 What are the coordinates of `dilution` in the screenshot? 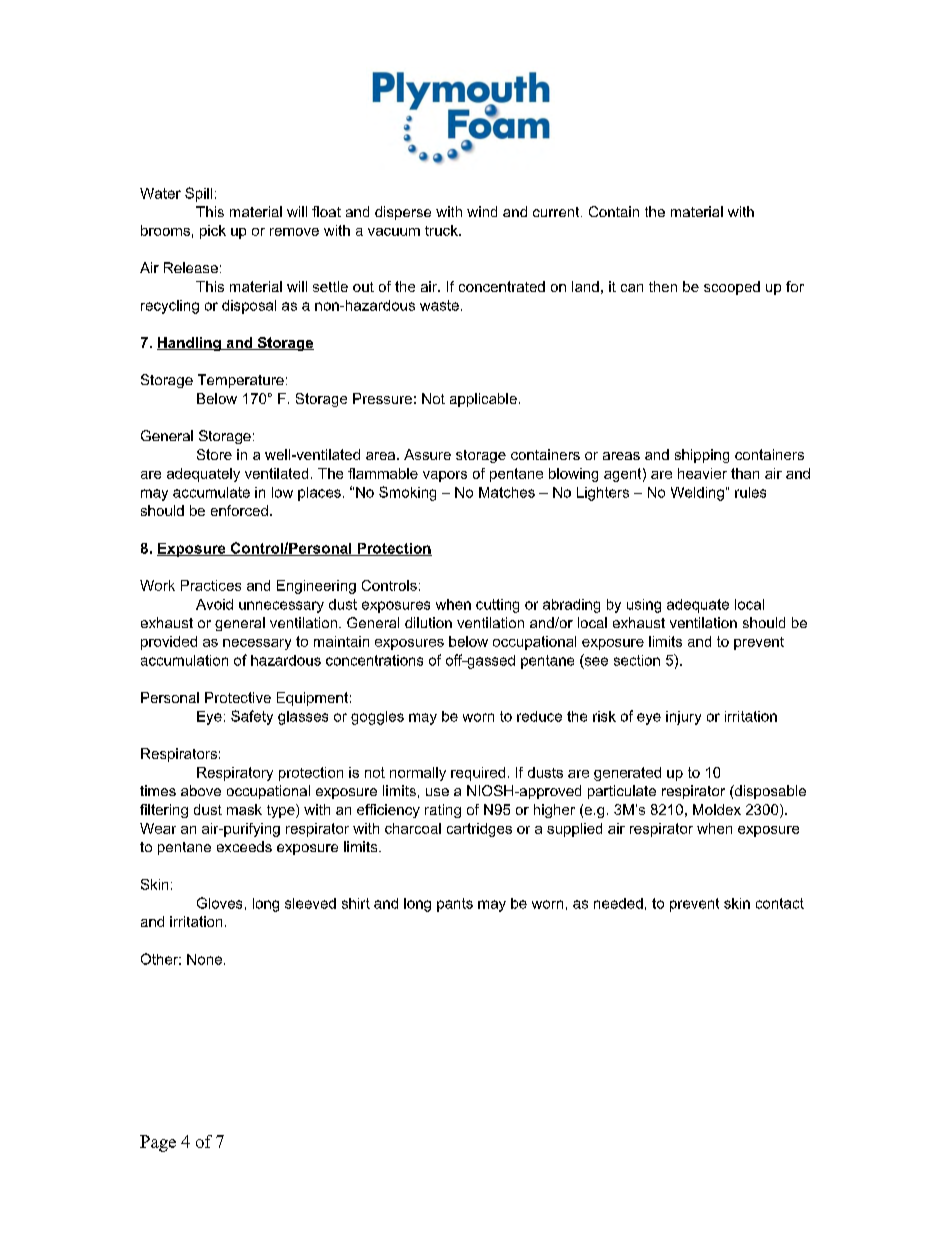 It's located at (428, 622).
